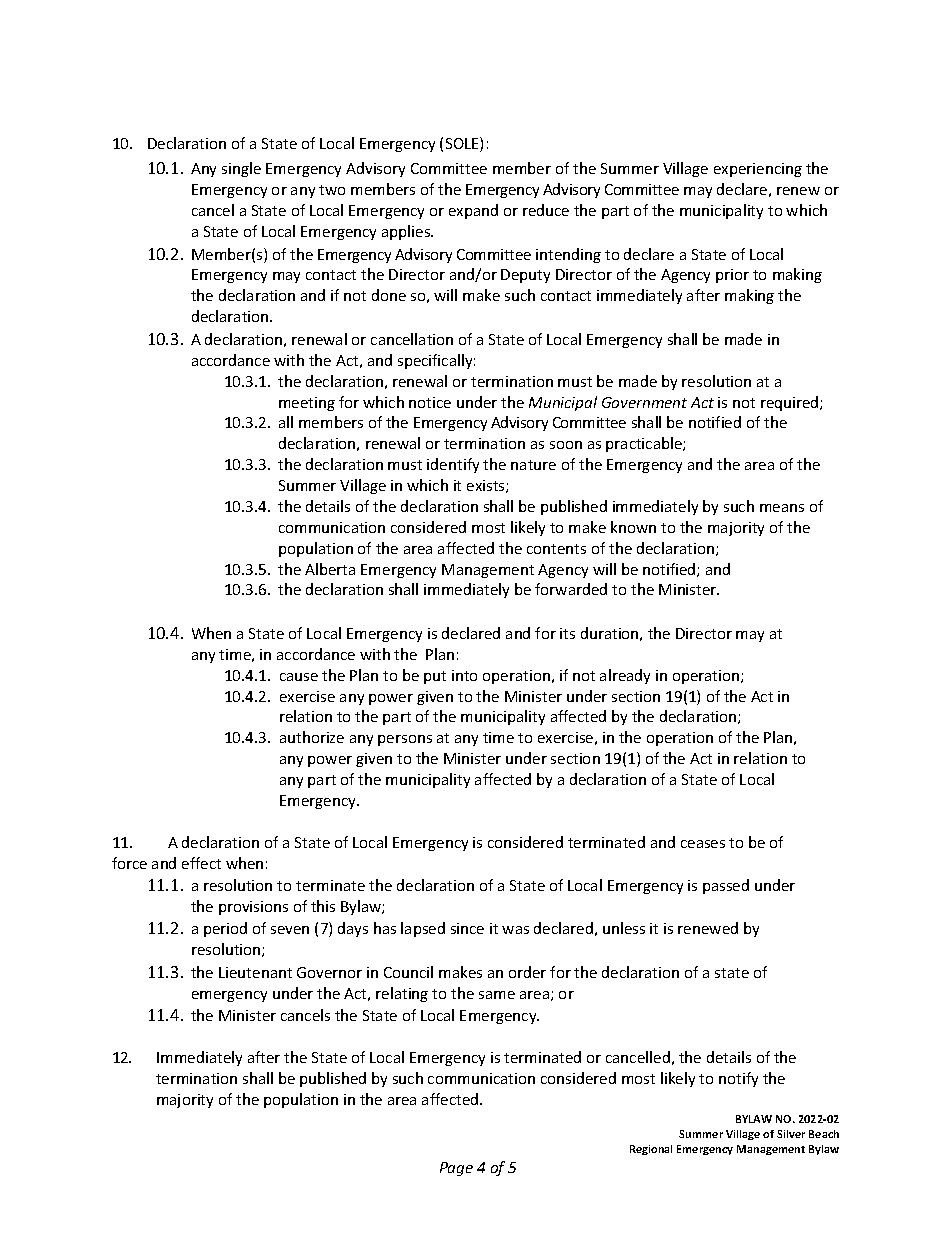 This screenshot has height=1233, width=952. I want to click on experiencing, so click(758, 170).
